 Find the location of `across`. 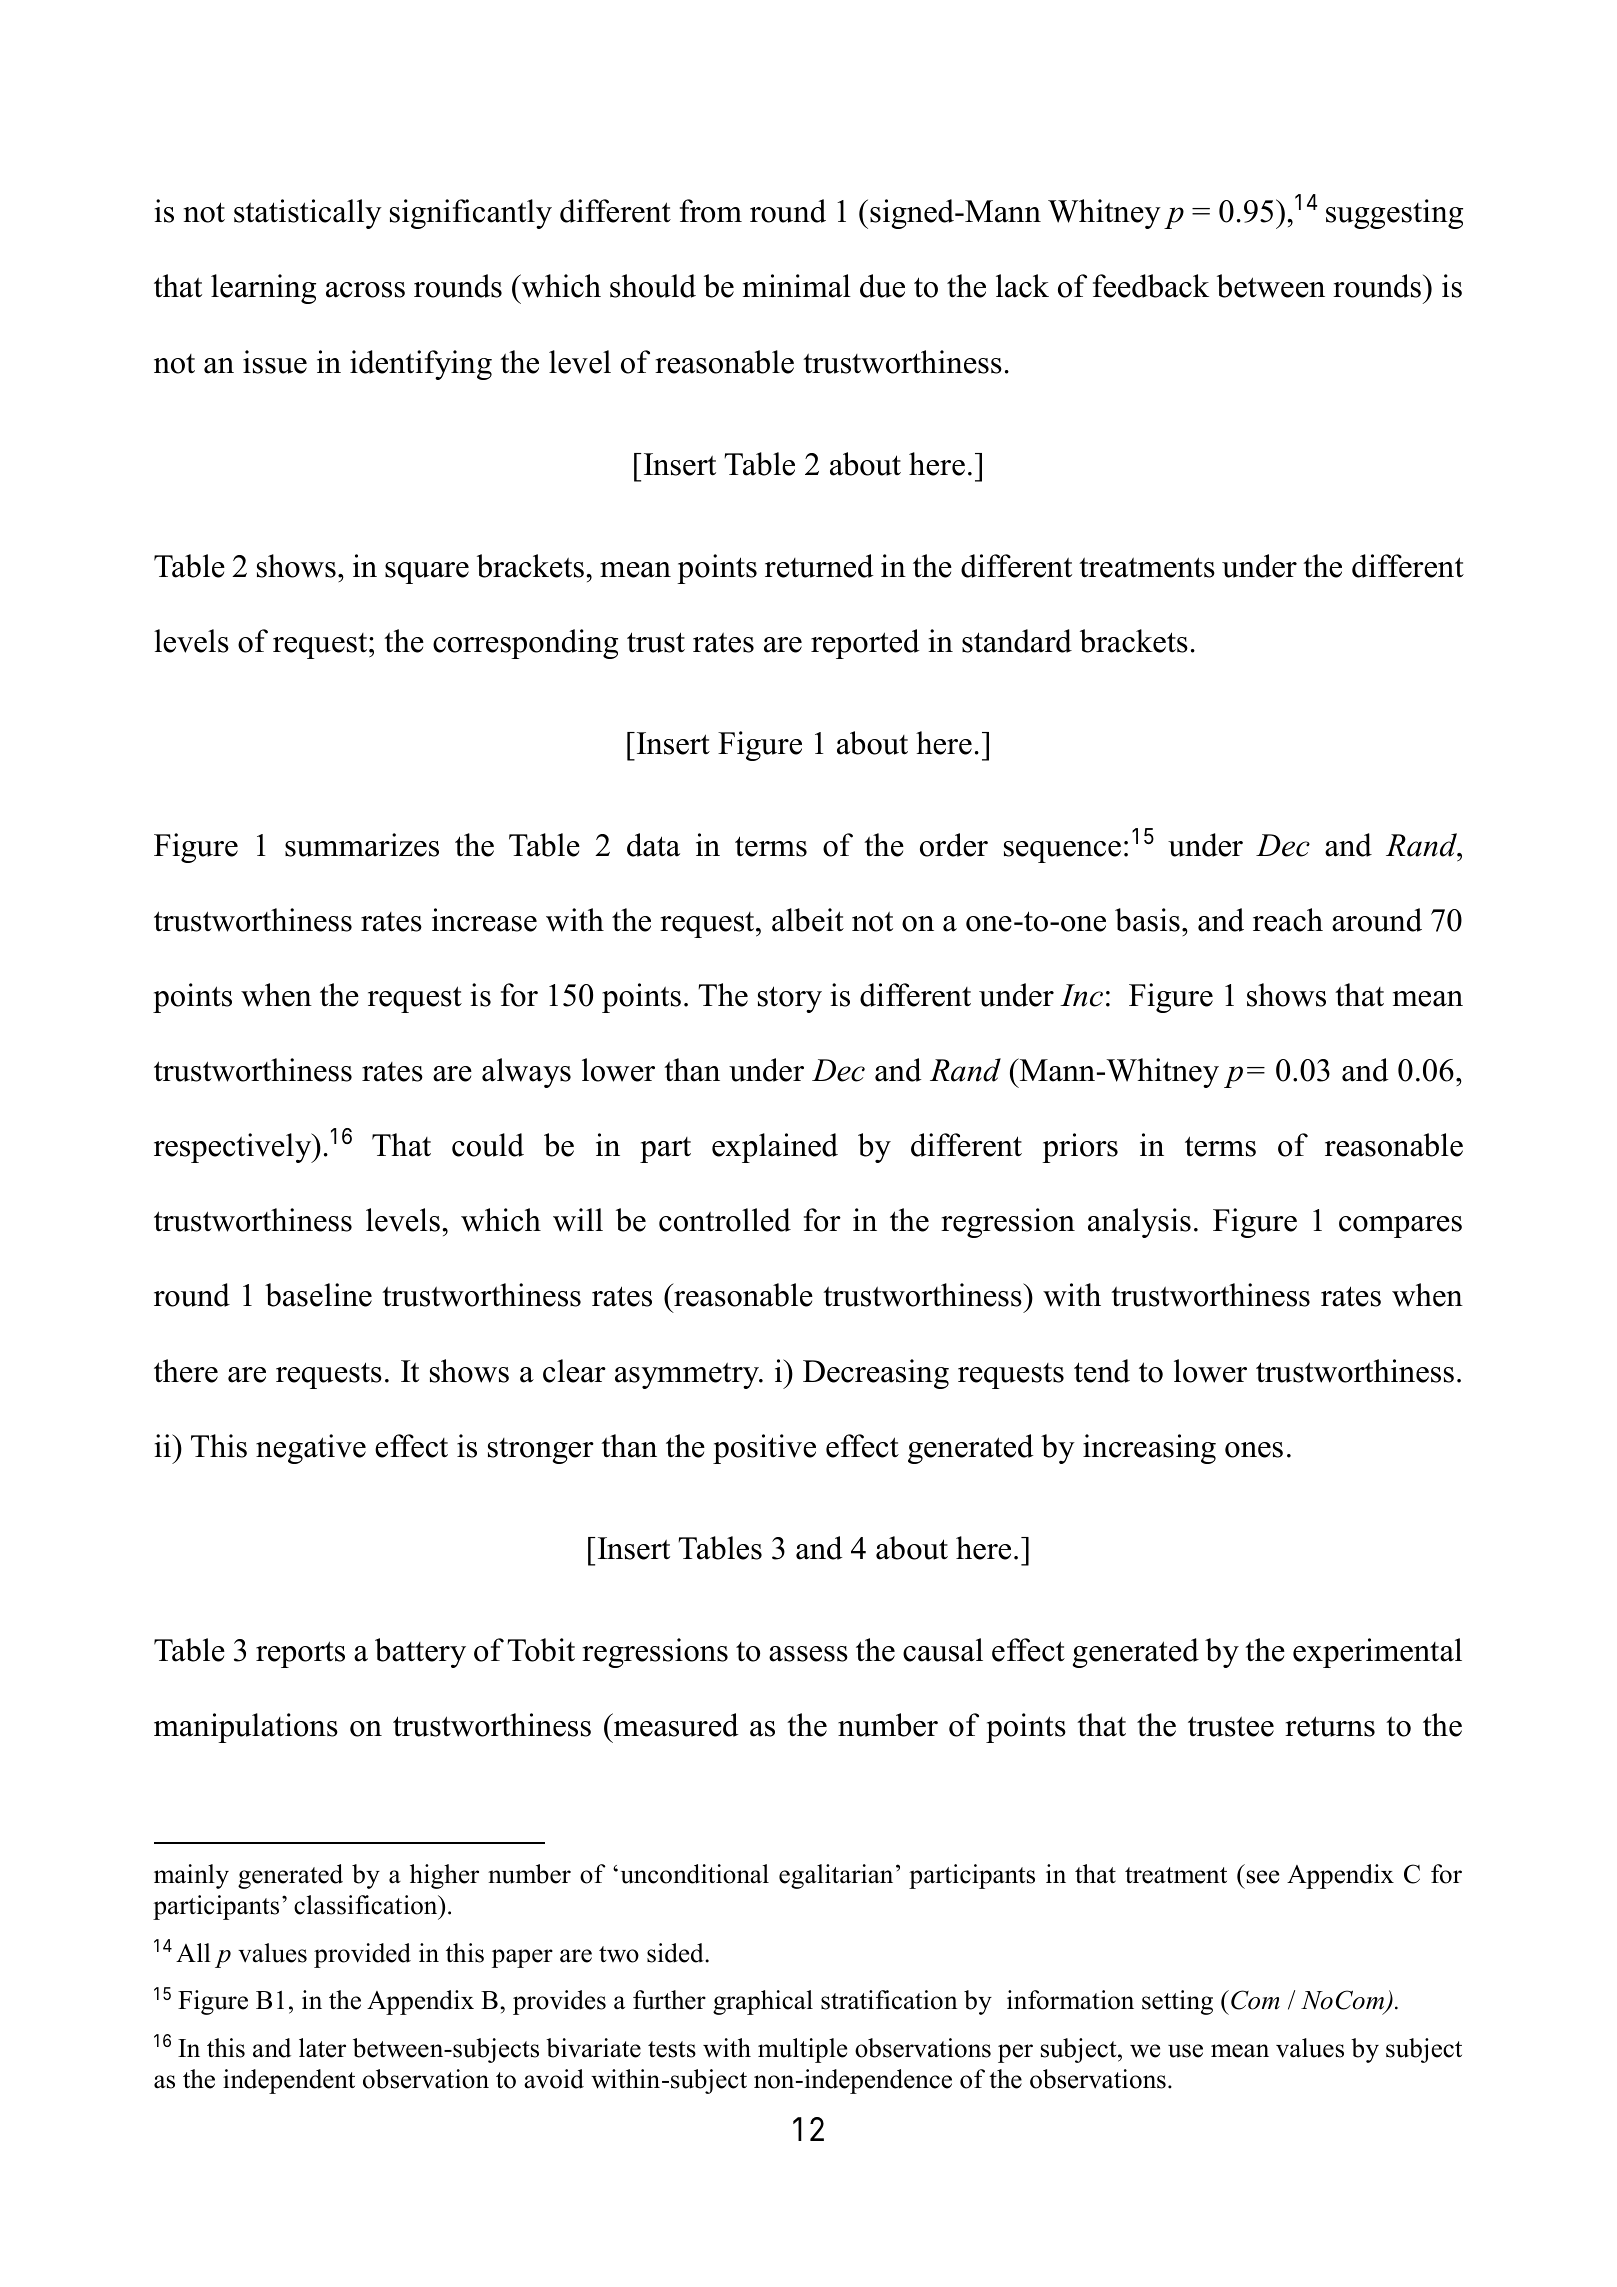

across is located at coordinates (365, 290).
